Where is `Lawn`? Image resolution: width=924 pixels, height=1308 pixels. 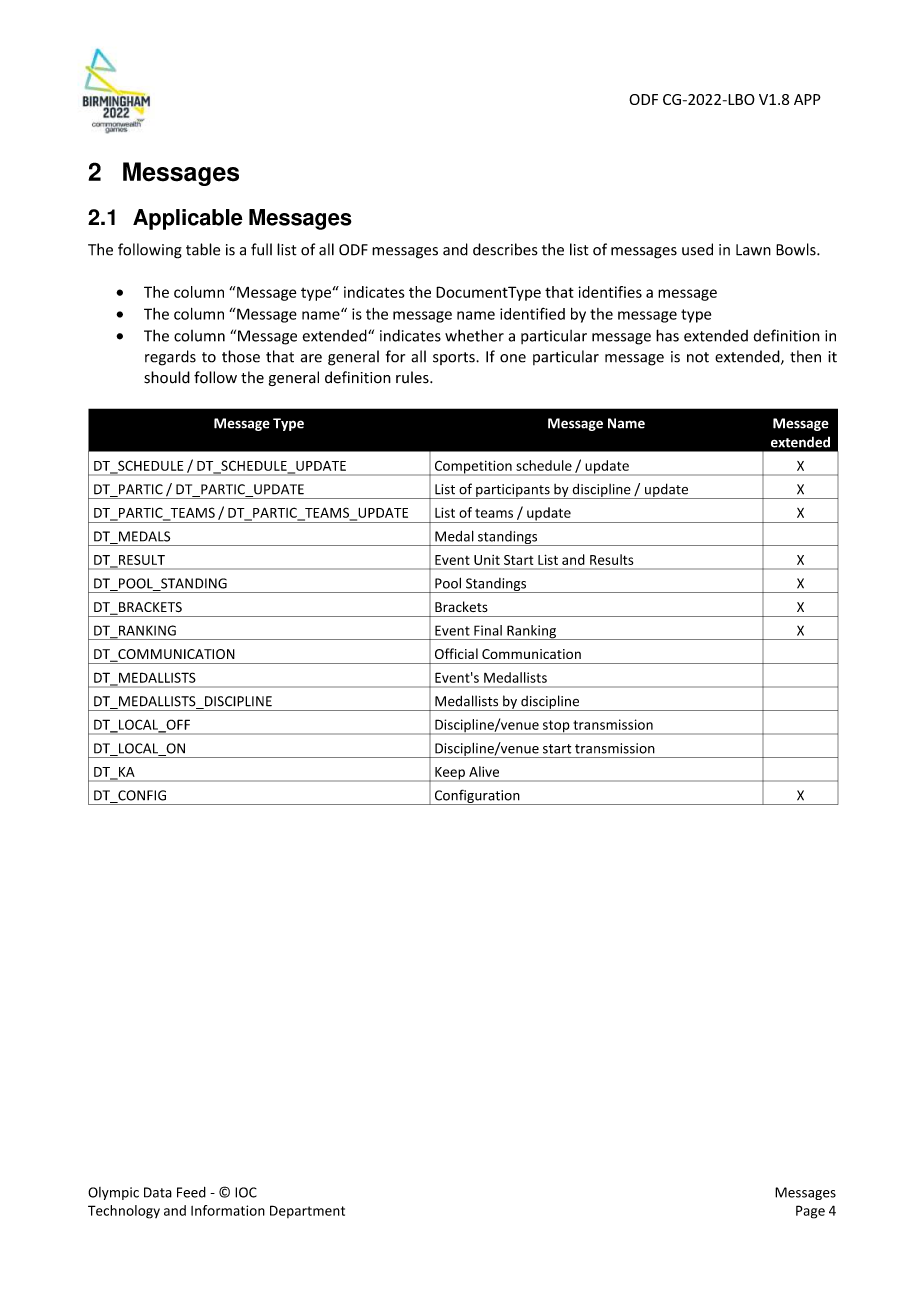 Lawn is located at coordinates (753, 250).
